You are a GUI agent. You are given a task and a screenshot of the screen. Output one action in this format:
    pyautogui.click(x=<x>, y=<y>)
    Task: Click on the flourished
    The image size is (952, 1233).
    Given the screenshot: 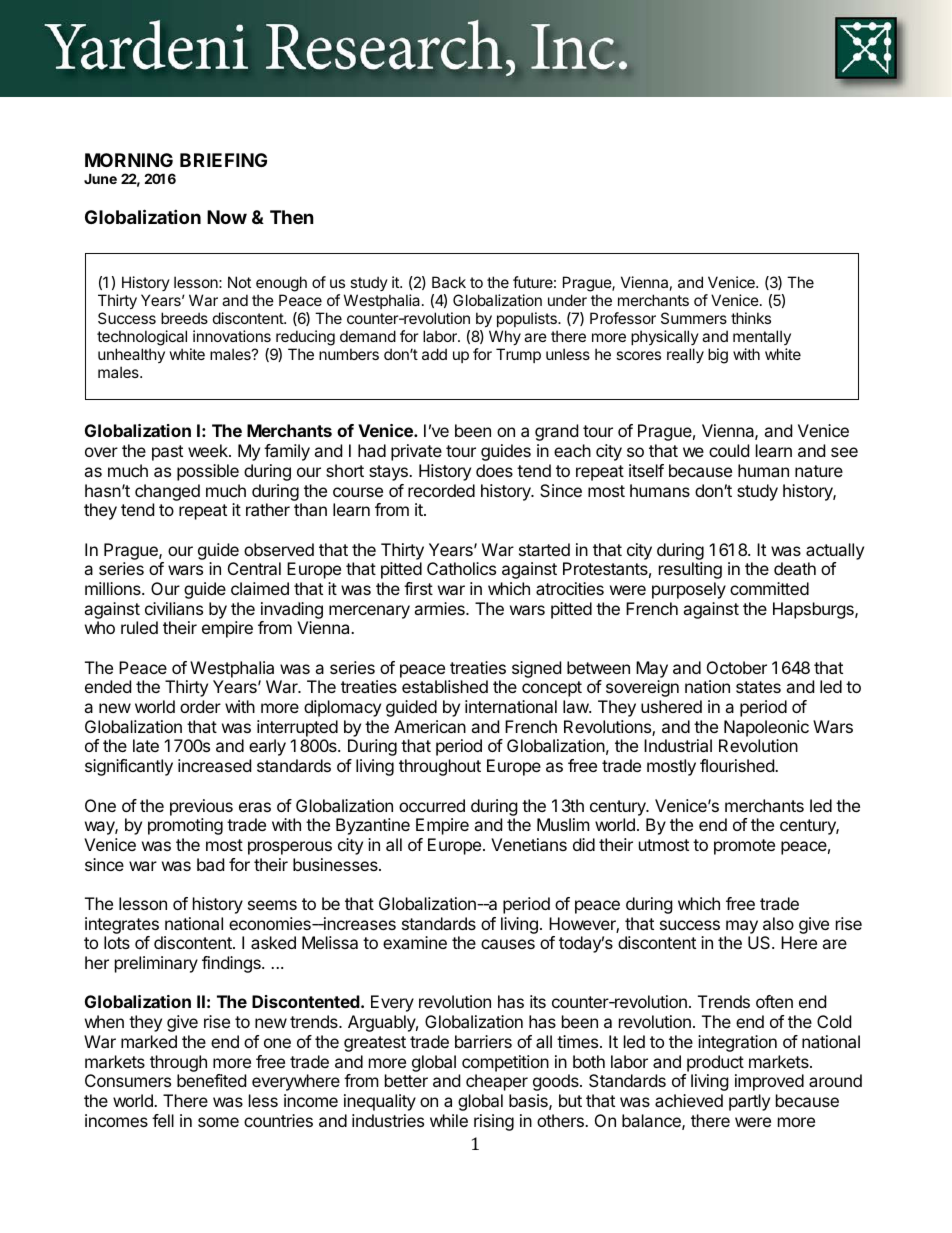 What is the action you would take?
    pyautogui.click(x=738, y=765)
